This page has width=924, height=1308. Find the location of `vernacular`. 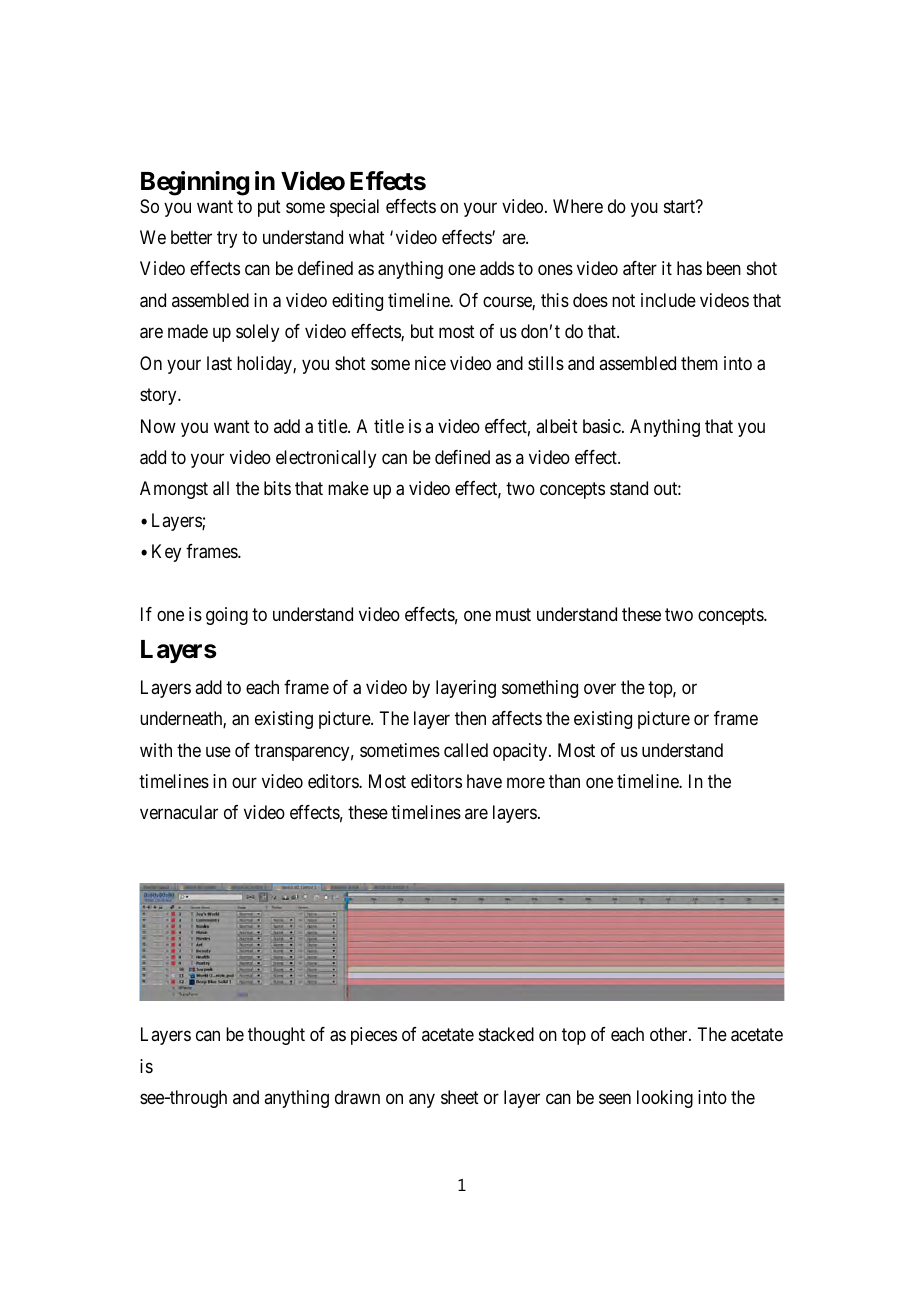

vernacular is located at coordinates (179, 812).
